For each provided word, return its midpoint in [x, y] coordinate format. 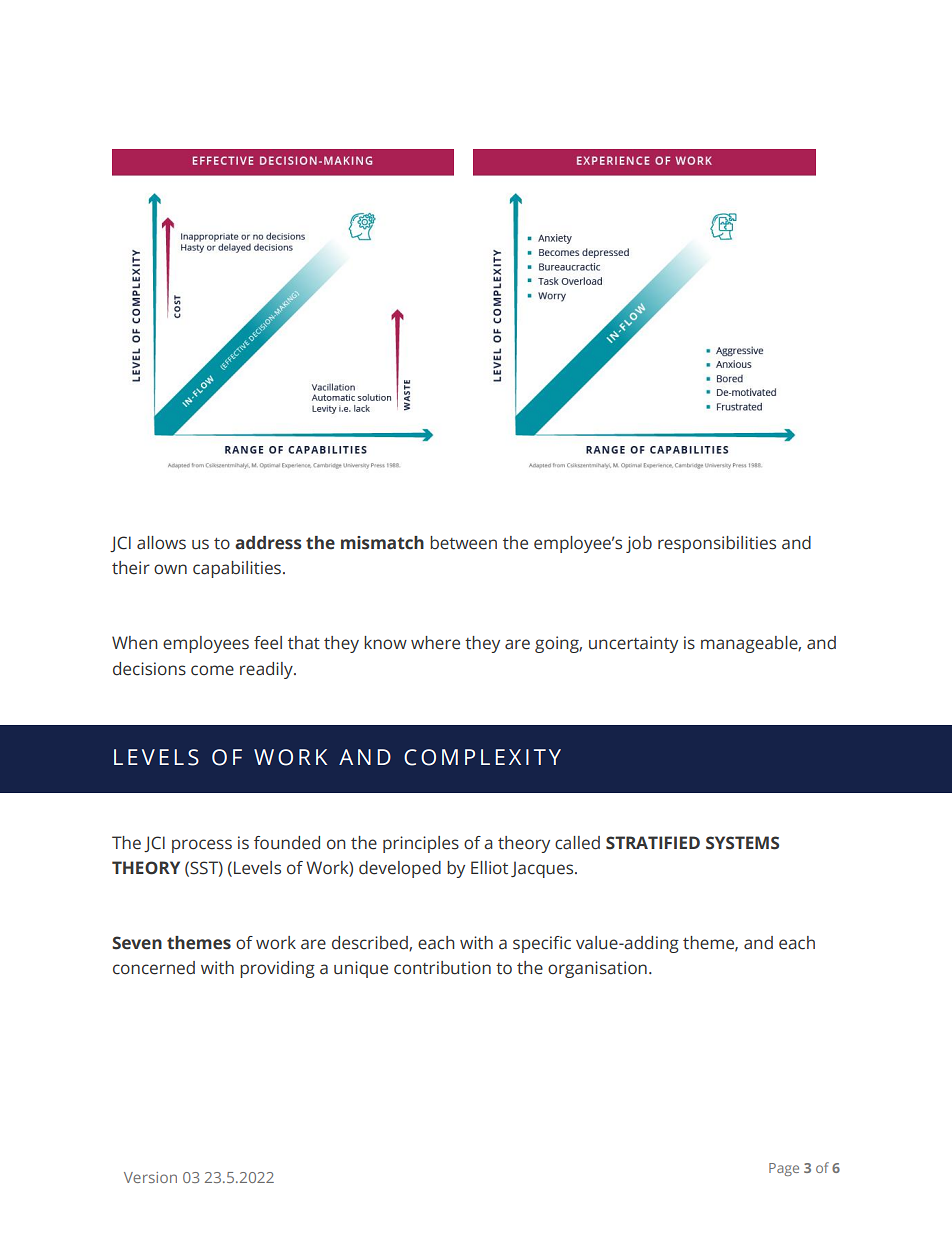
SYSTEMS [742, 843]
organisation [597, 969]
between [463, 543]
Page [784, 1169]
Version [150, 1177]
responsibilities [717, 544]
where [435, 643]
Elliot [489, 868]
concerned [154, 968]
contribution [442, 968]
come [212, 670]
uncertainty [633, 644]
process [202, 846]
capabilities [238, 569]
